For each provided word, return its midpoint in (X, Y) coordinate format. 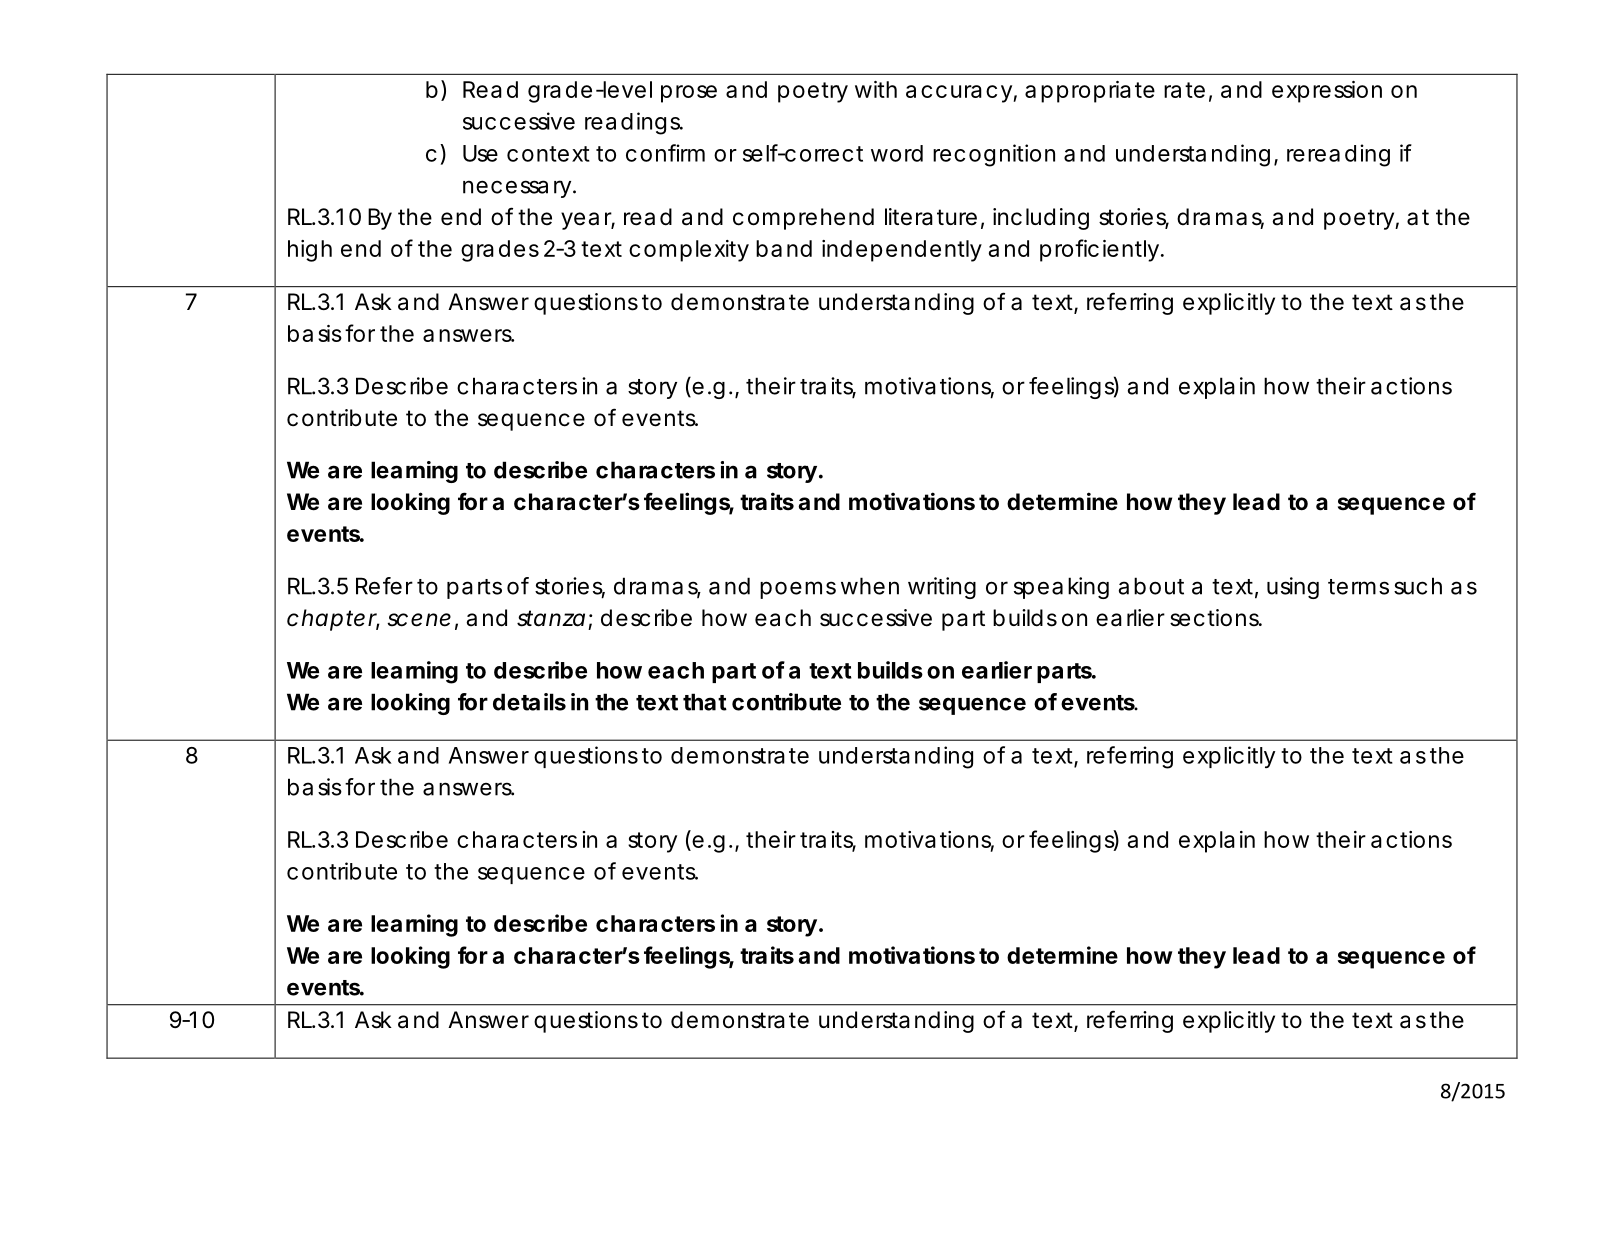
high (310, 251)
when (870, 586)
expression (1327, 92)
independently (902, 251)
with (876, 89)
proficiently (1101, 250)
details (529, 702)
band (784, 248)
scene (419, 620)
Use (480, 153)
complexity (689, 251)
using (1293, 588)
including (1041, 219)
